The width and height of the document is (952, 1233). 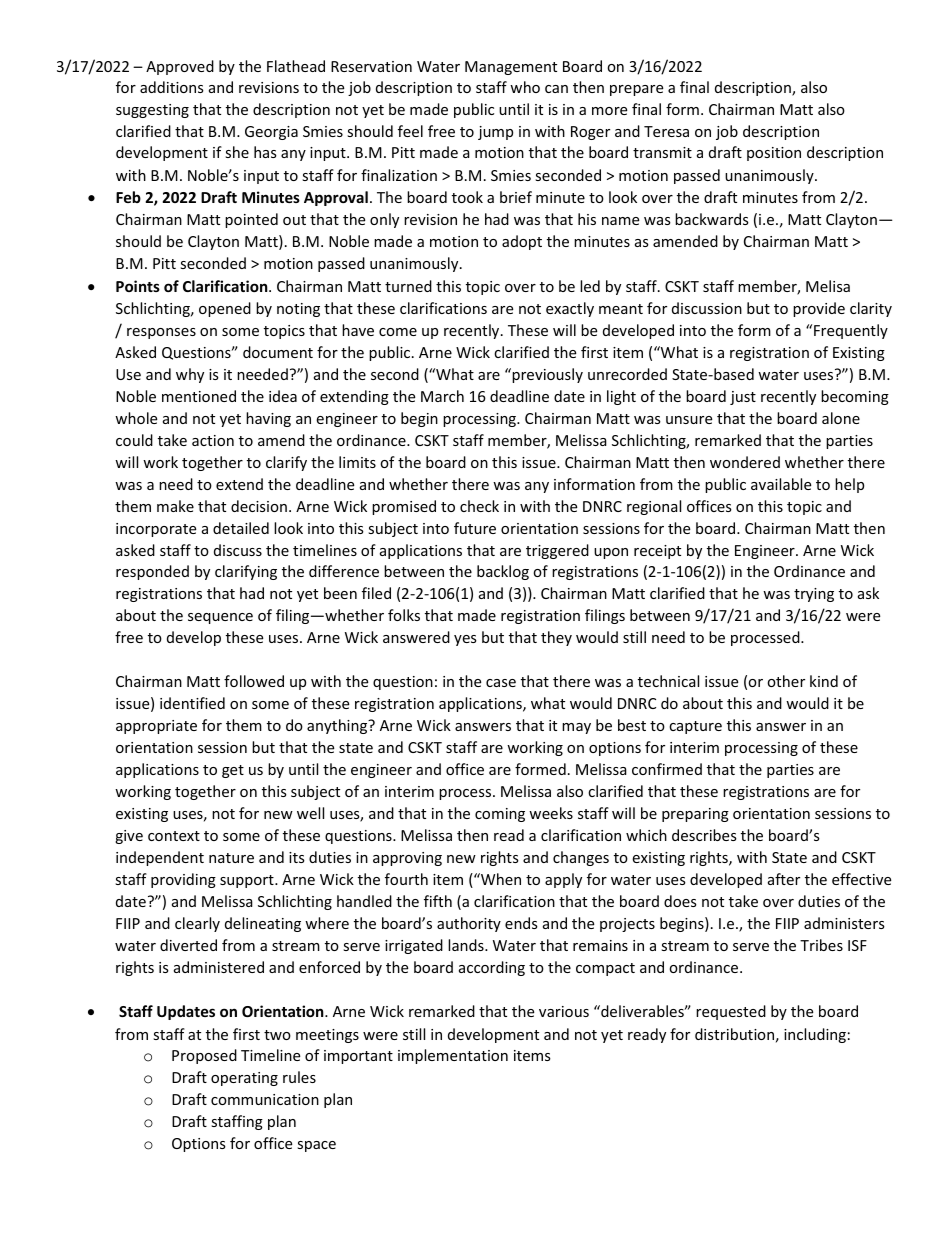 What do you see at coordinates (511, 68) in the document?
I see `Management` at bounding box center [511, 68].
